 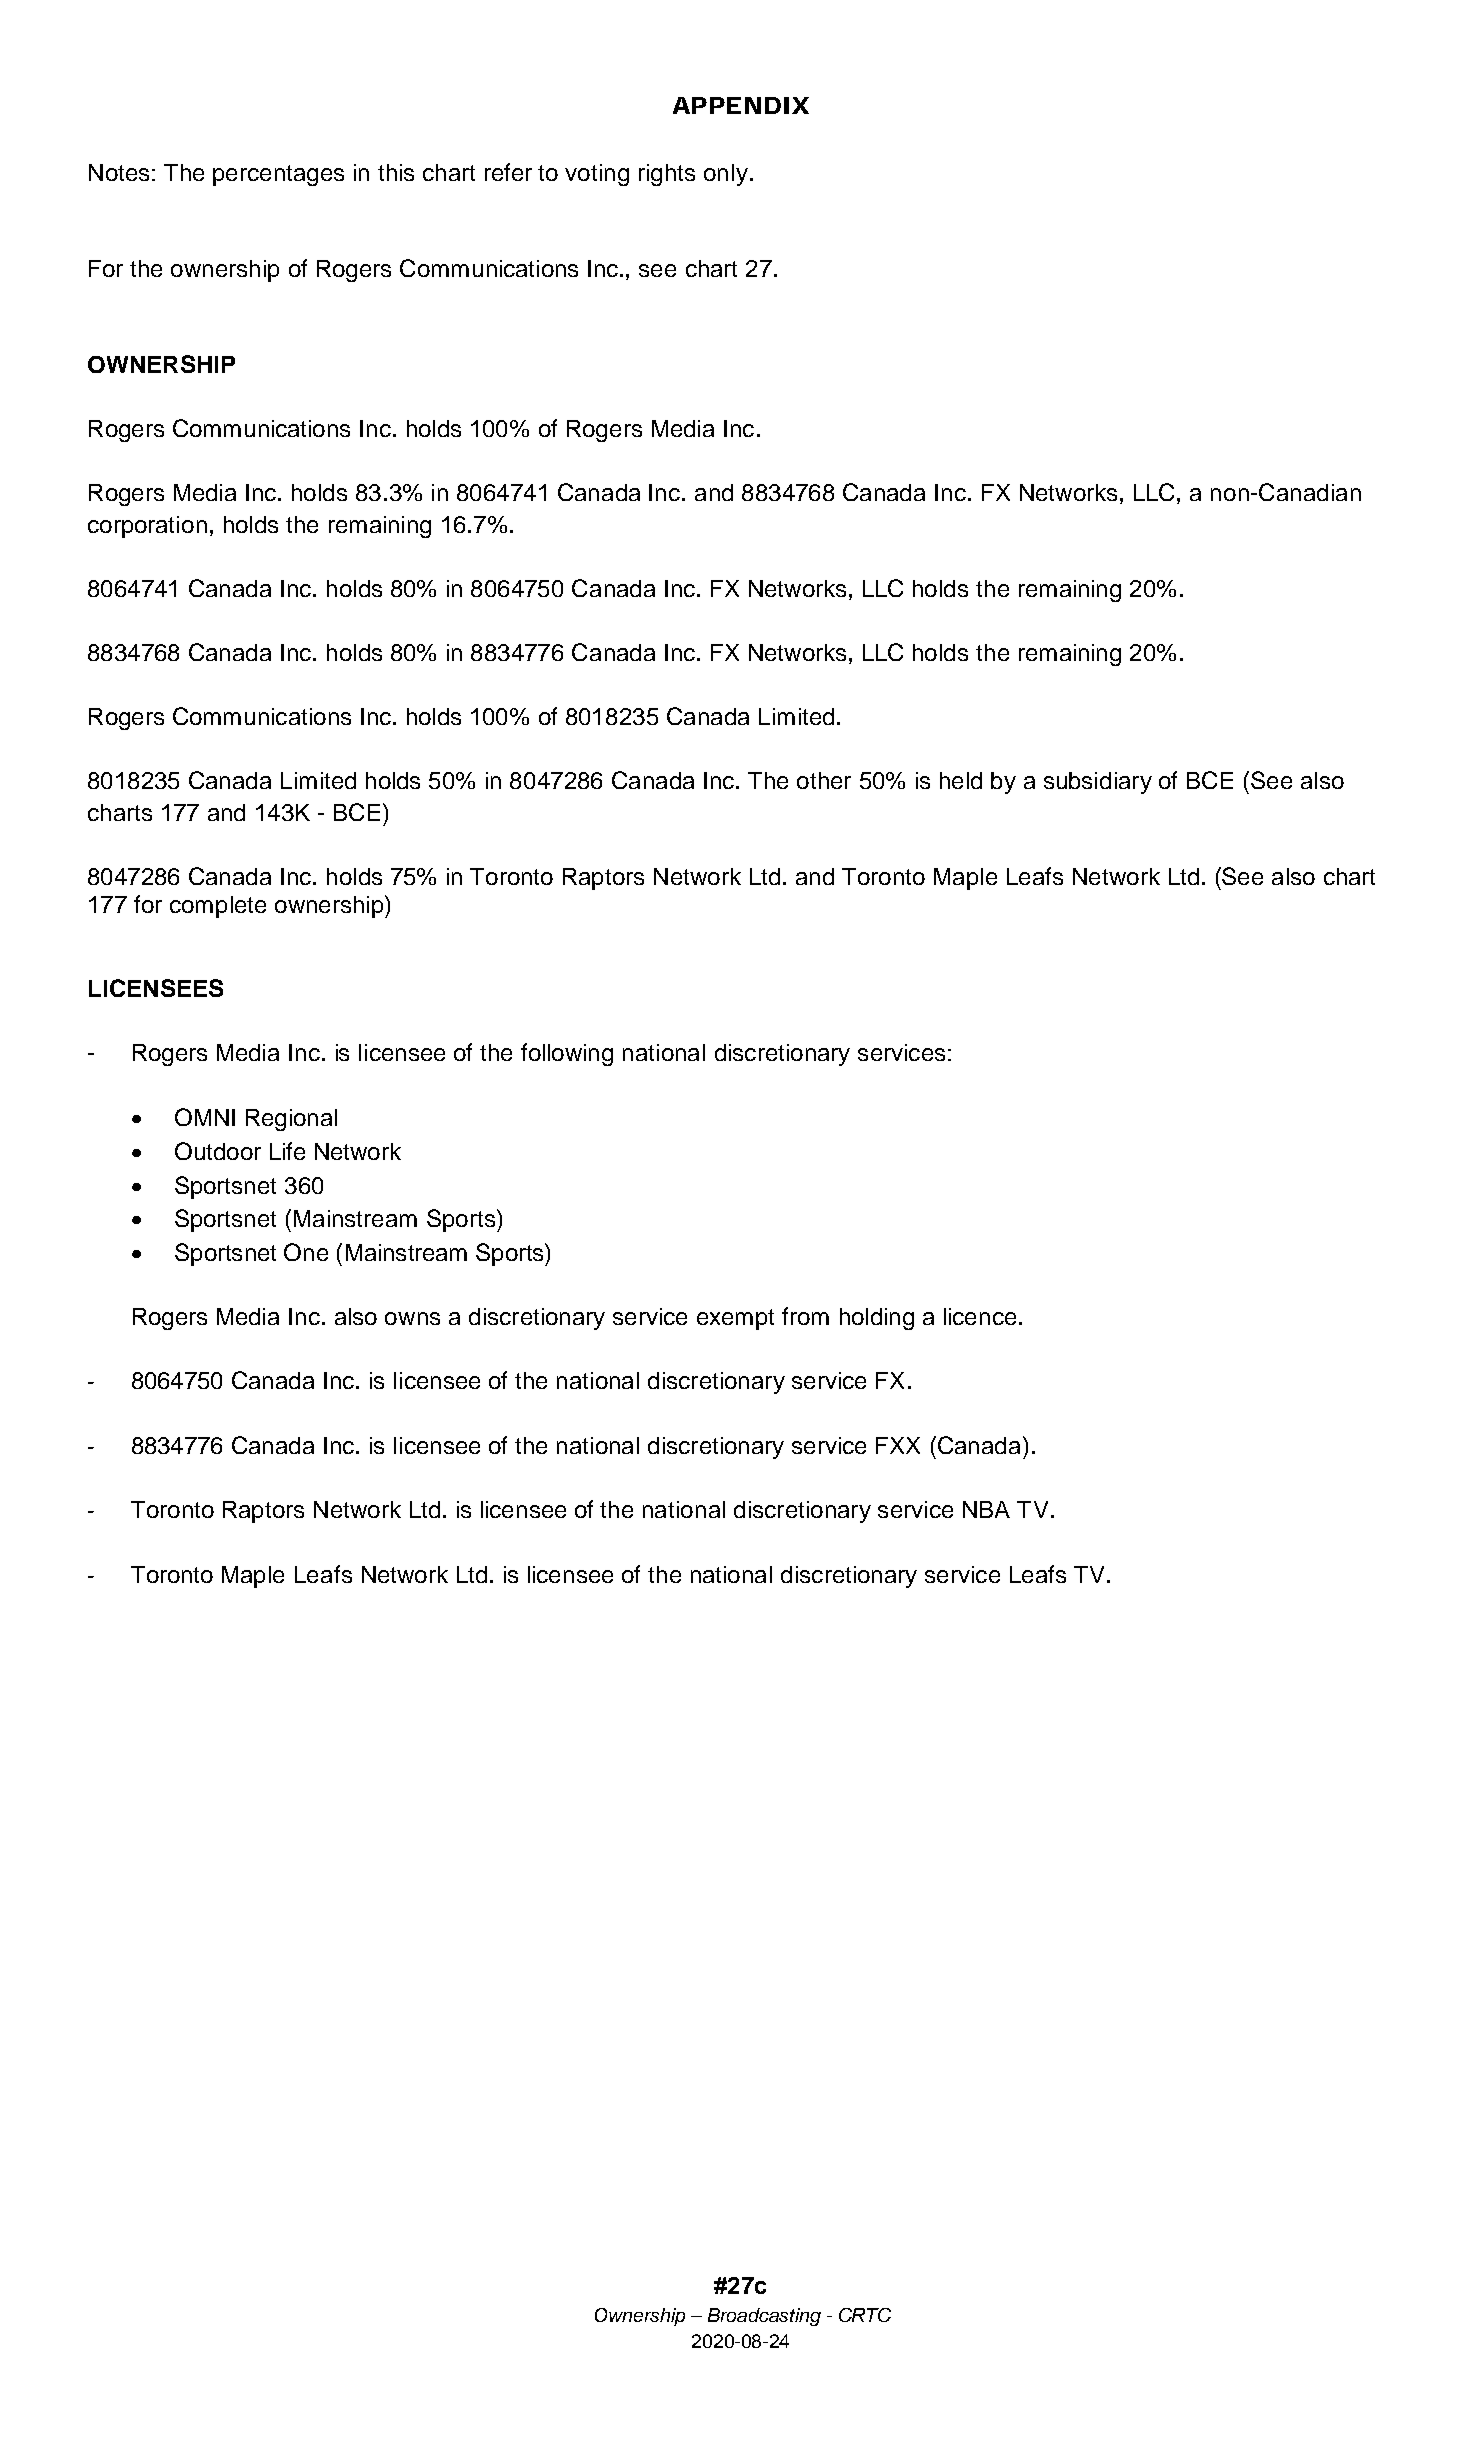 I want to click on CRTC, so click(x=865, y=2315).
